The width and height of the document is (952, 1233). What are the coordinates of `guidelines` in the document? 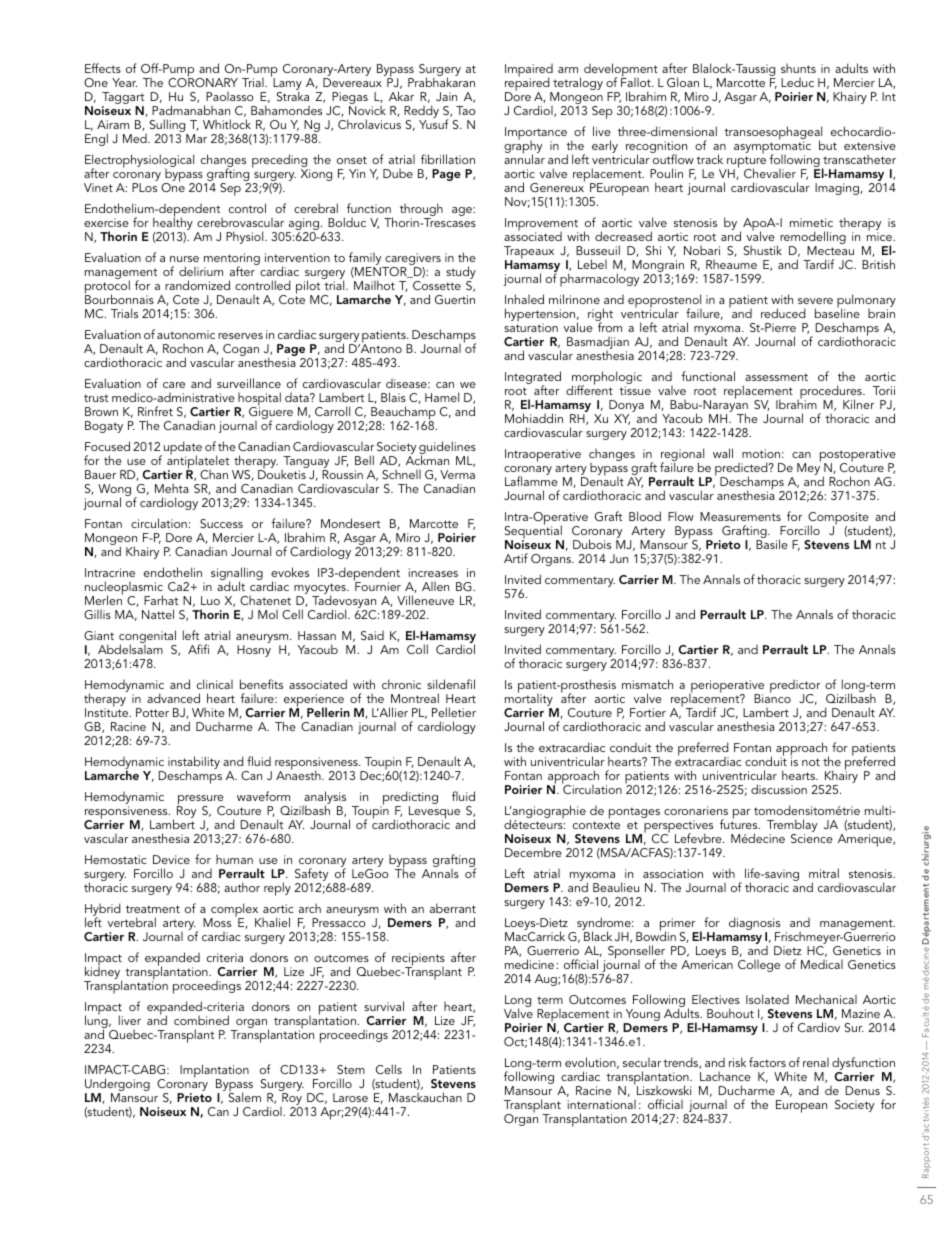 It's located at (447, 449).
